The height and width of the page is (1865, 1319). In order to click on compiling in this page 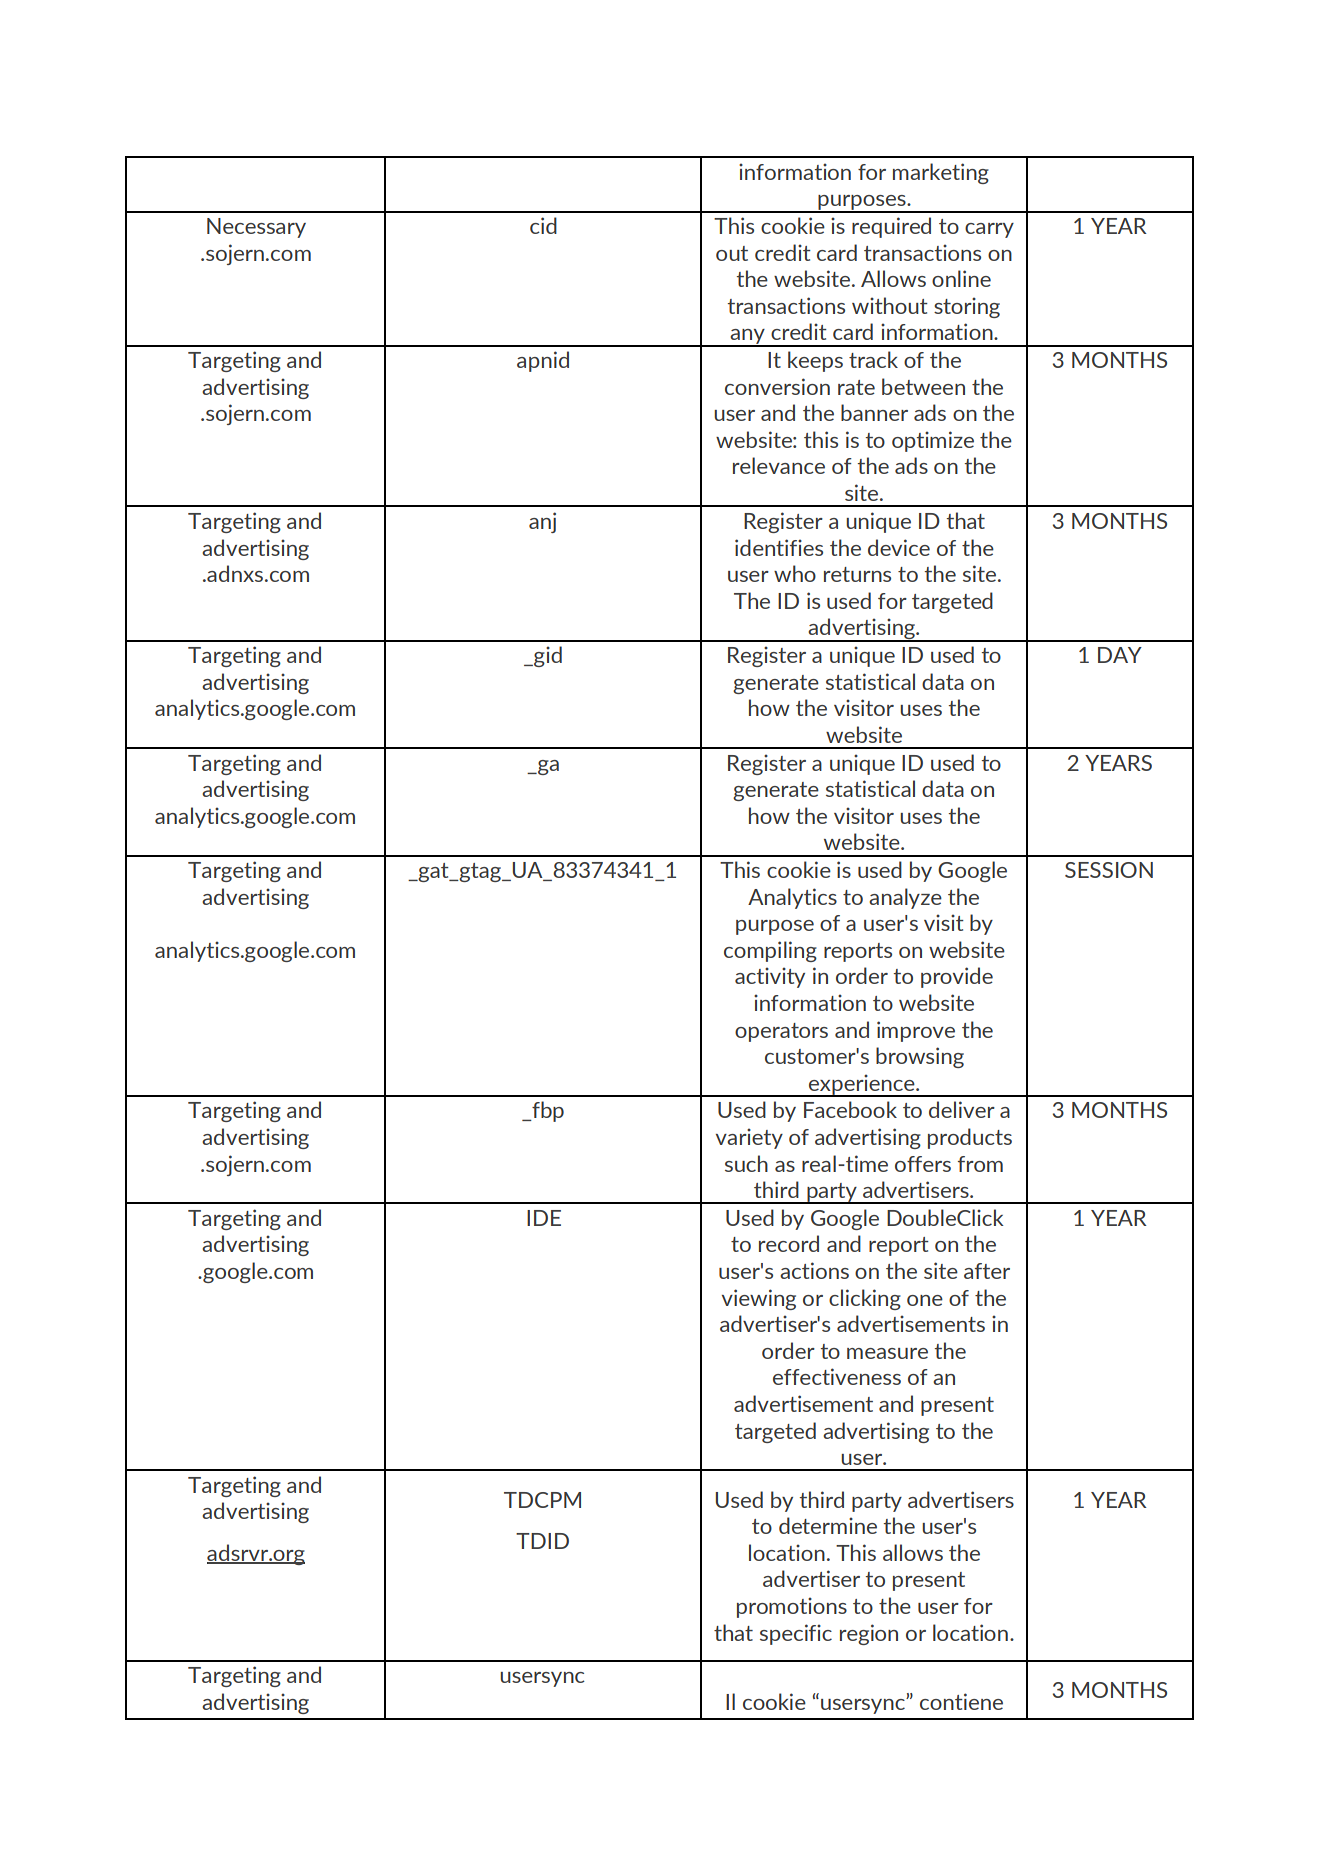, I will do `click(770, 951)`.
